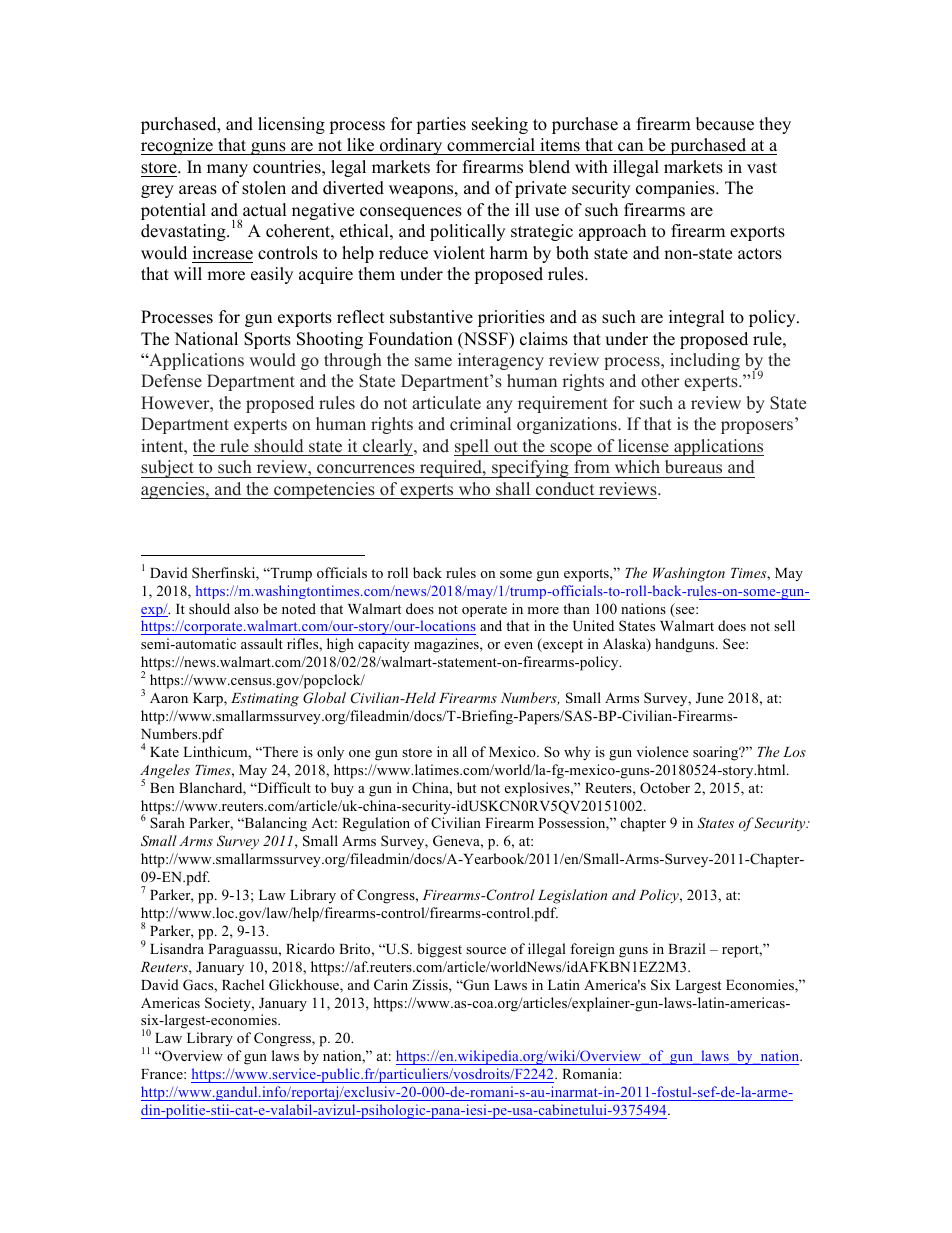  What do you see at coordinates (267, 340) in the page?
I see `Sports` at bounding box center [267, 340].
